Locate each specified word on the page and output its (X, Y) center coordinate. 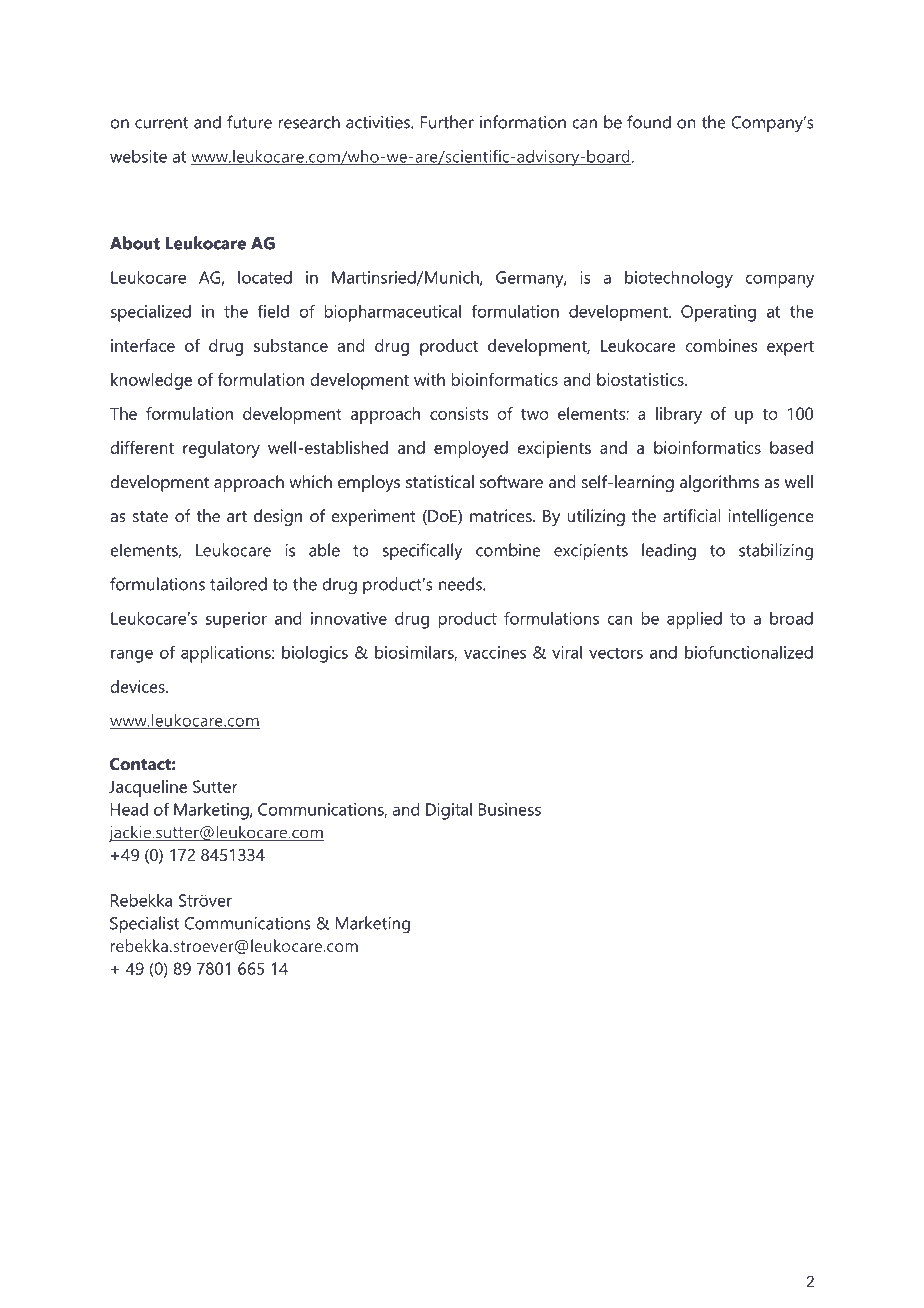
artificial (692, 515)
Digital (449, 811)
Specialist (144, 925)
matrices (502, 515)
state (150, 516)
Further (447, 122)
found (649, 122)
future (249, 122)
